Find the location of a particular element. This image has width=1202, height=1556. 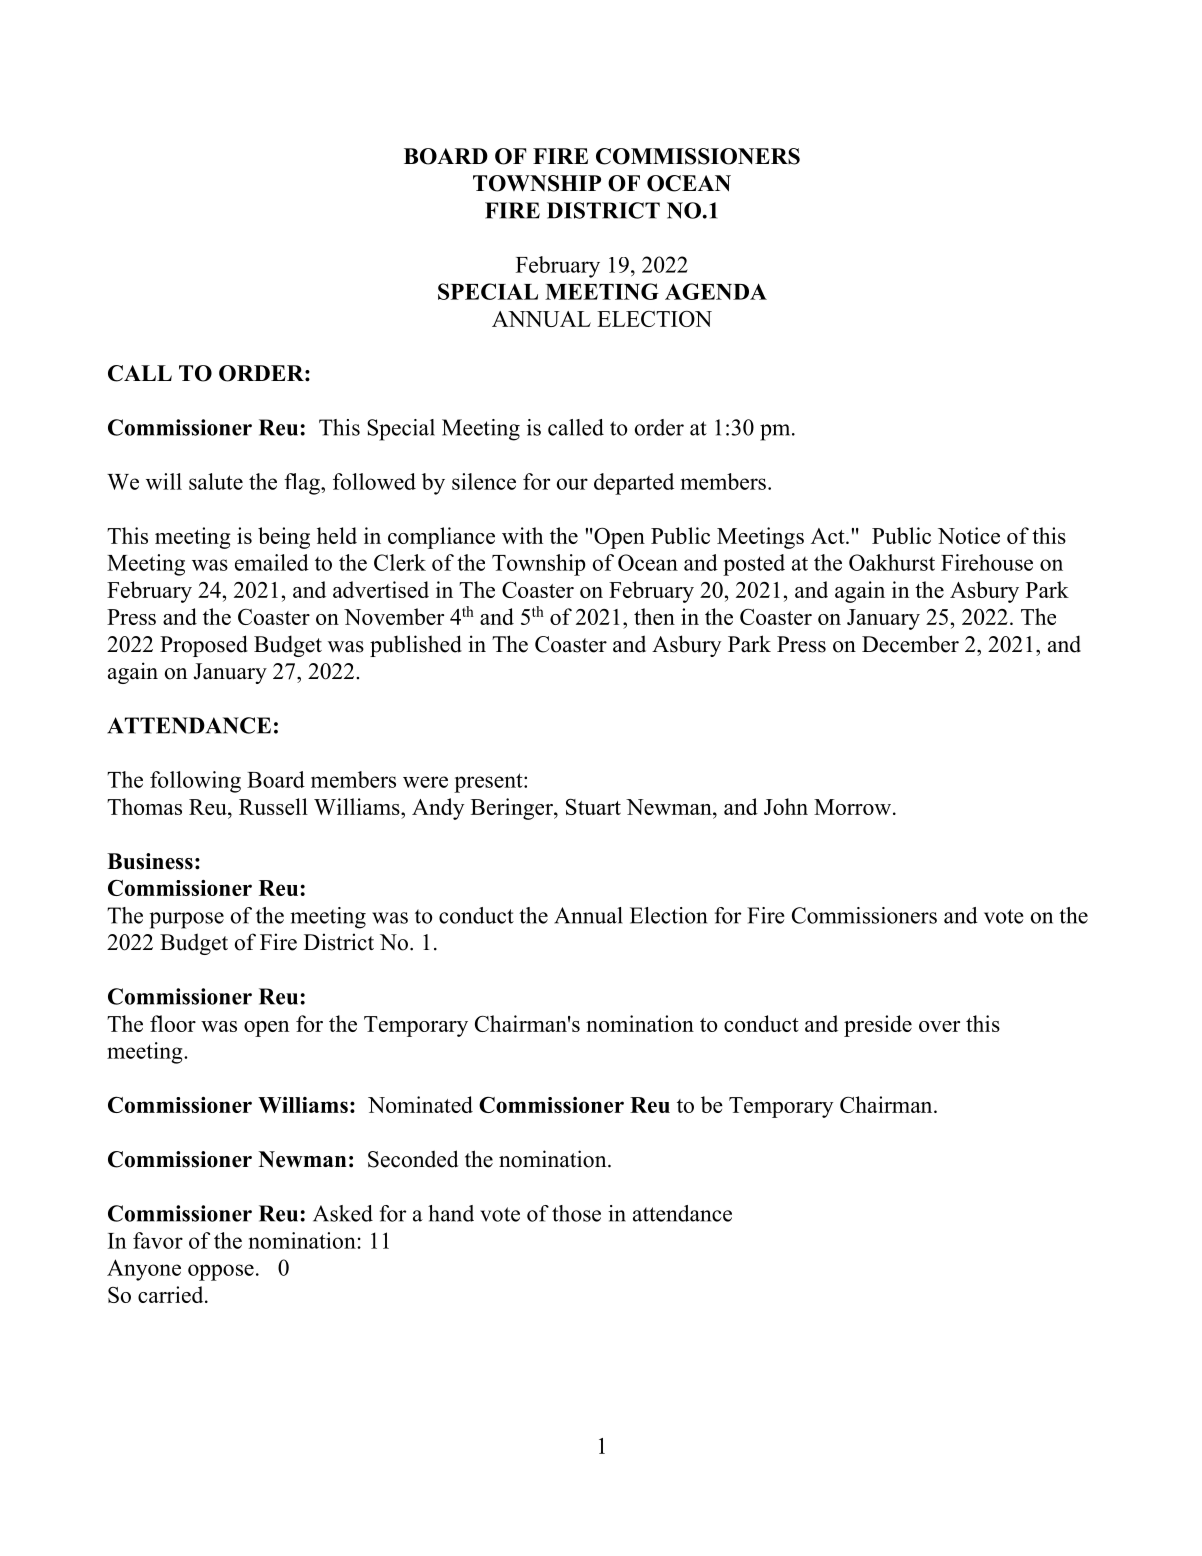

oppose is located at coordinates (221, 1272).
